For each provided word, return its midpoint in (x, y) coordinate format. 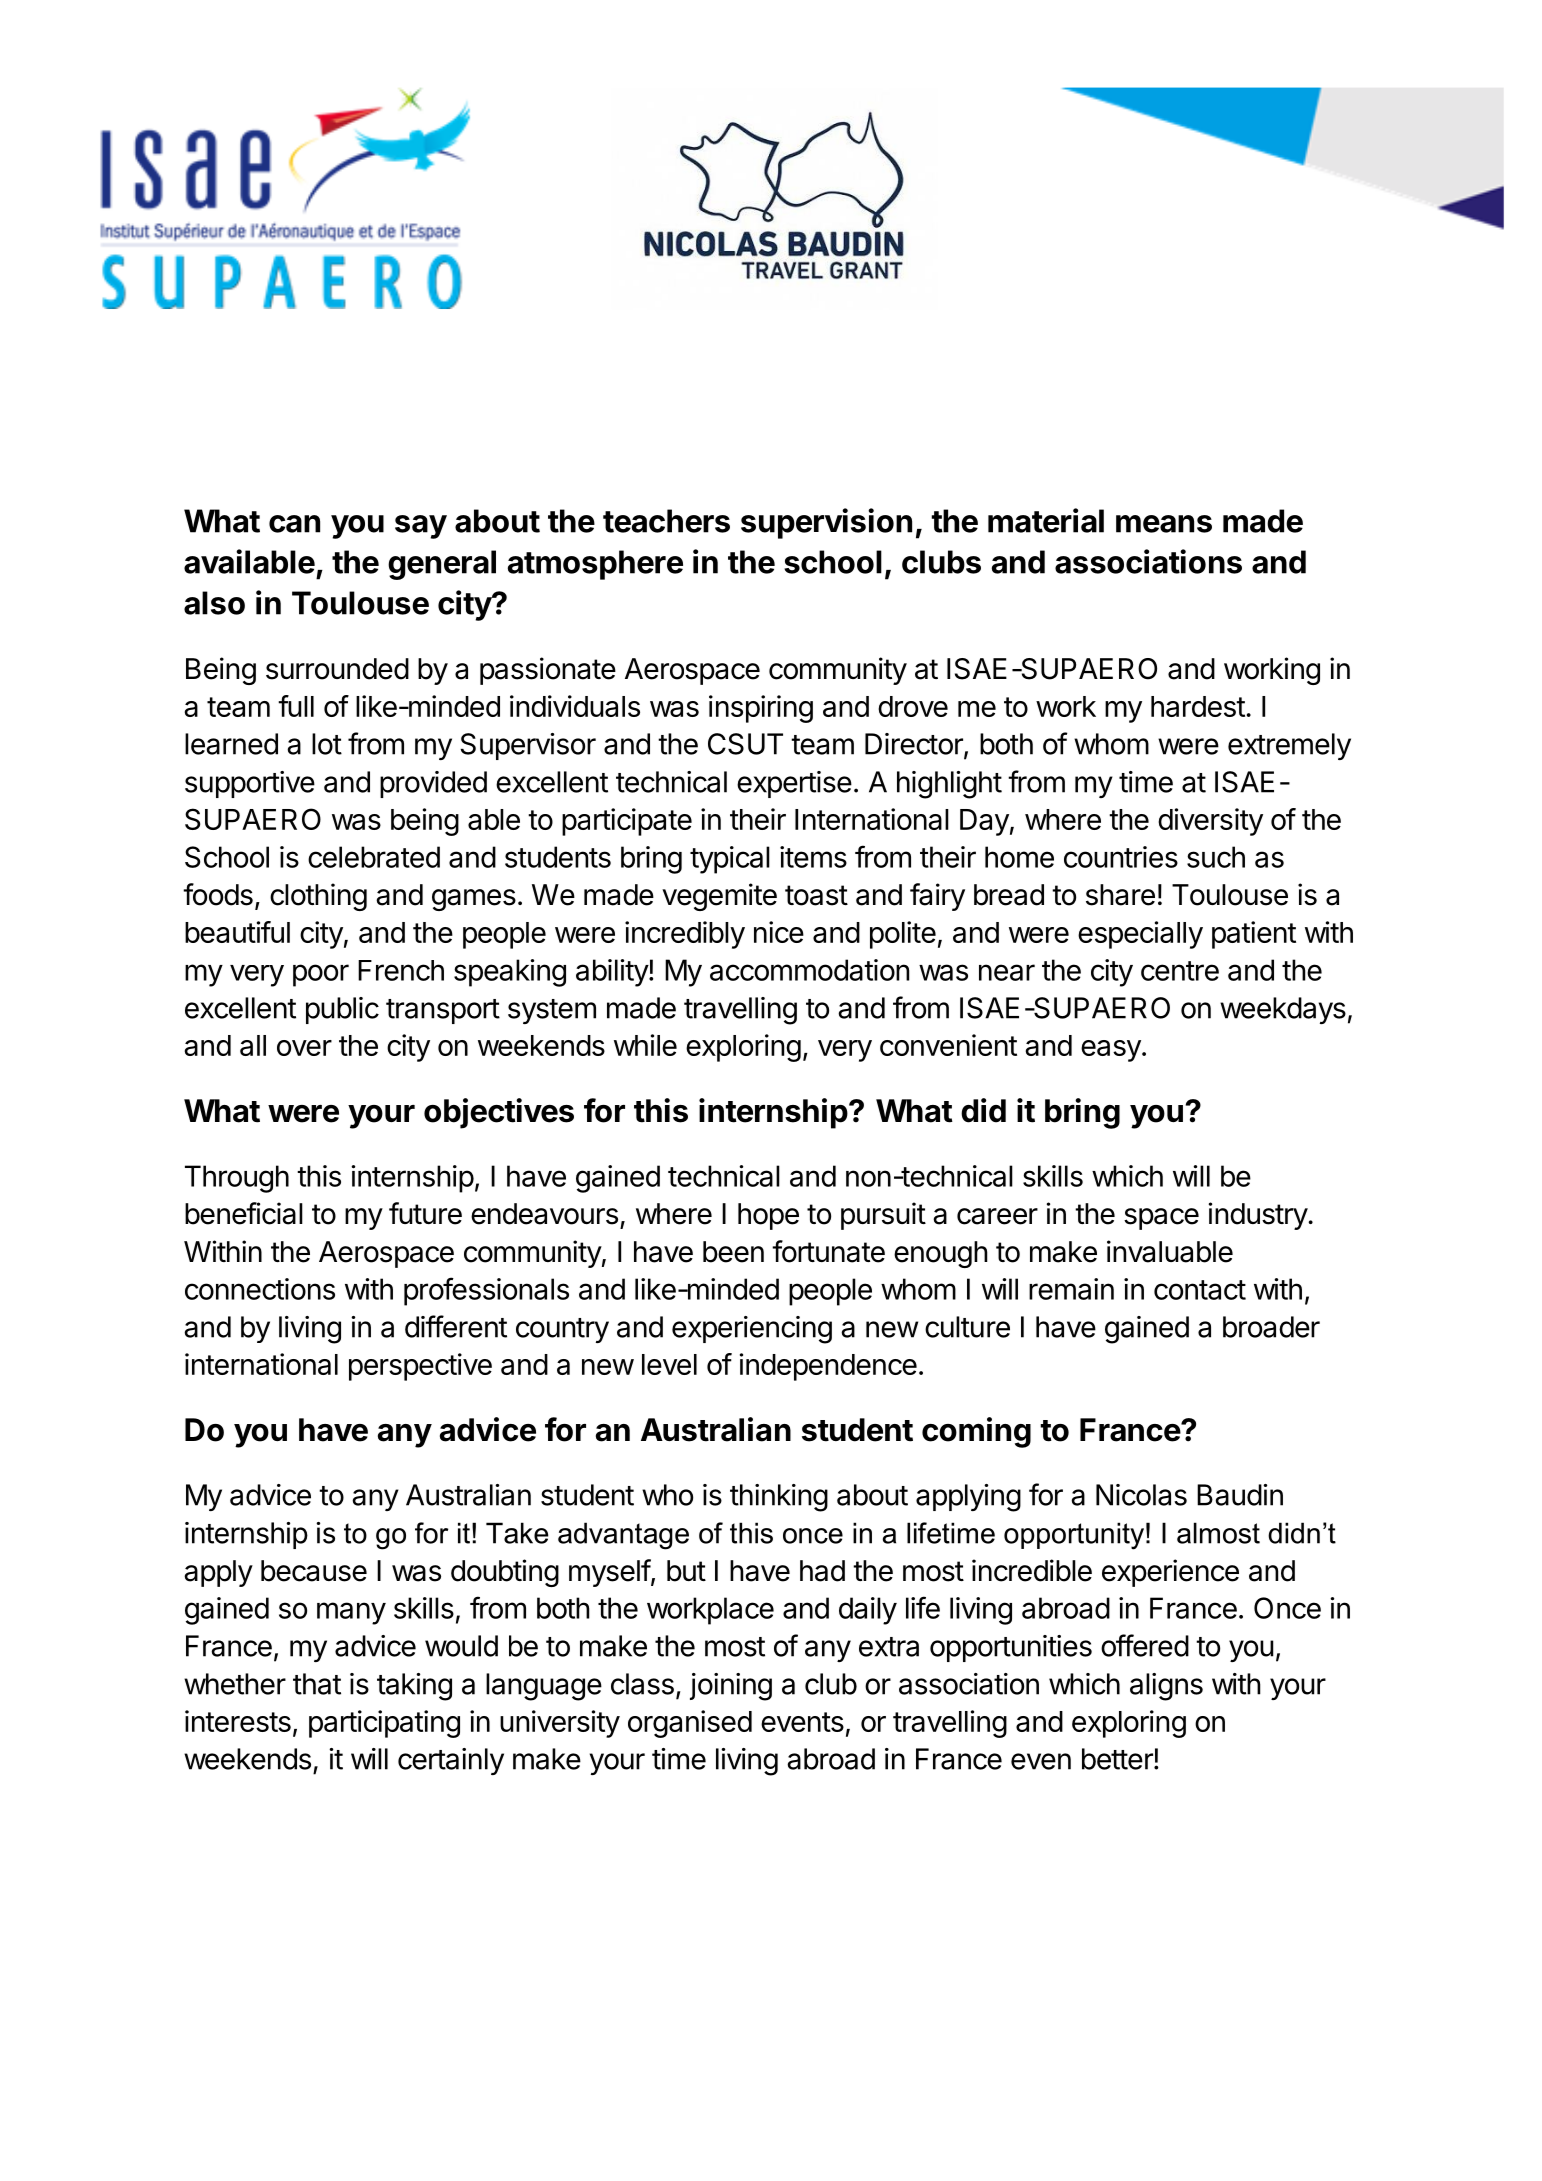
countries (1121, 857)
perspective (420, 1367)
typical (730, 860)
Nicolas (1141, 1495)
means (1164, 524)
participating (384, 1724)
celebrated (374, 857)
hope (768, 1216)
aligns (1166, 1687)
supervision (826, 523)
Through (237, 1179)
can (294, 524)
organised (690, 1724)
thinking (779, 1498)
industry (1259, 1216)
